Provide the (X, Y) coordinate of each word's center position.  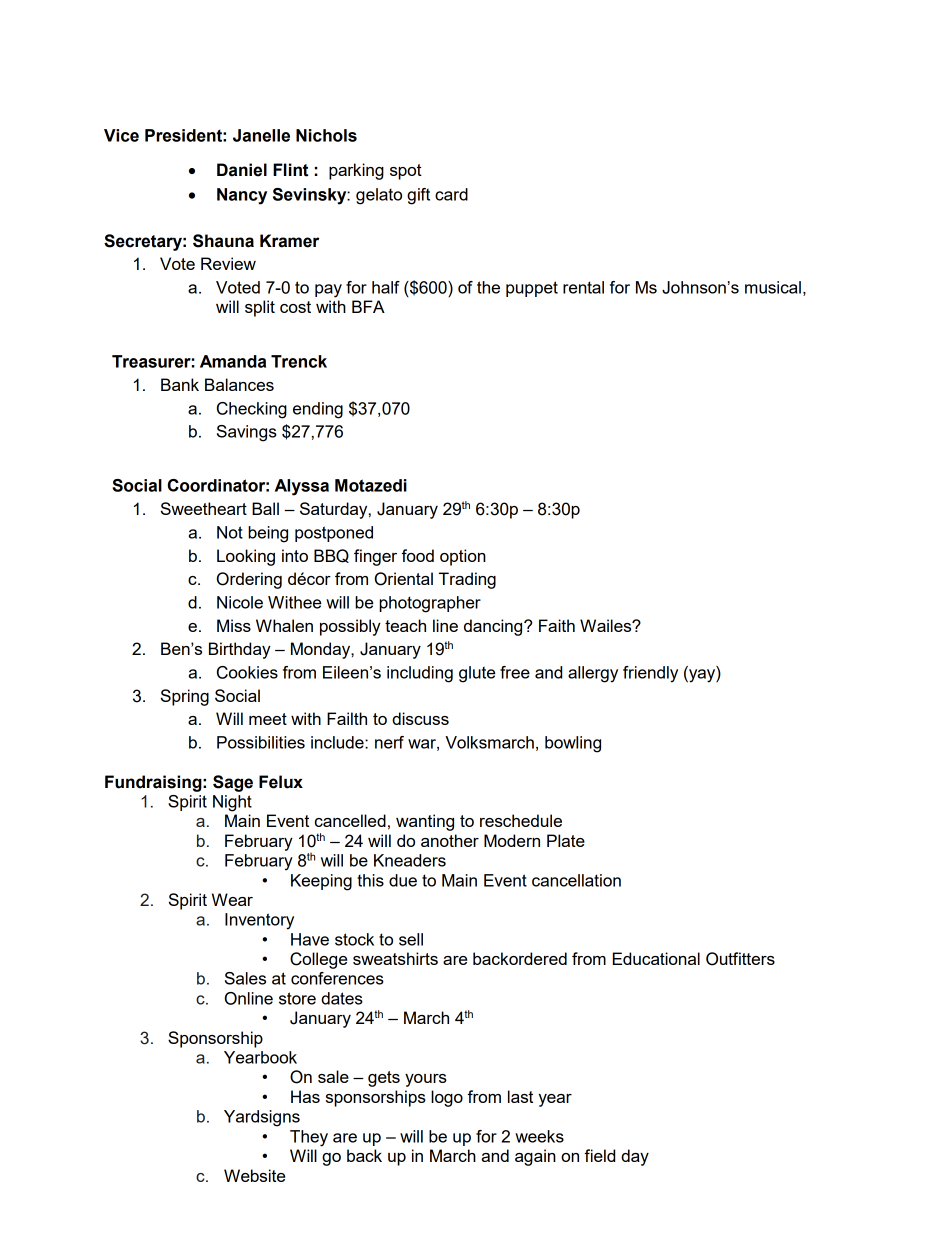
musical (773, 287)
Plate (566, 840)
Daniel (242, 170)
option (463, 557)
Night (232, 803)
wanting (425, 822)
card (451, 194)
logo (447, 1098)
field (599, 1155)
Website (254, 1175)
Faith (557, 625)
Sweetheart (204, 508)
